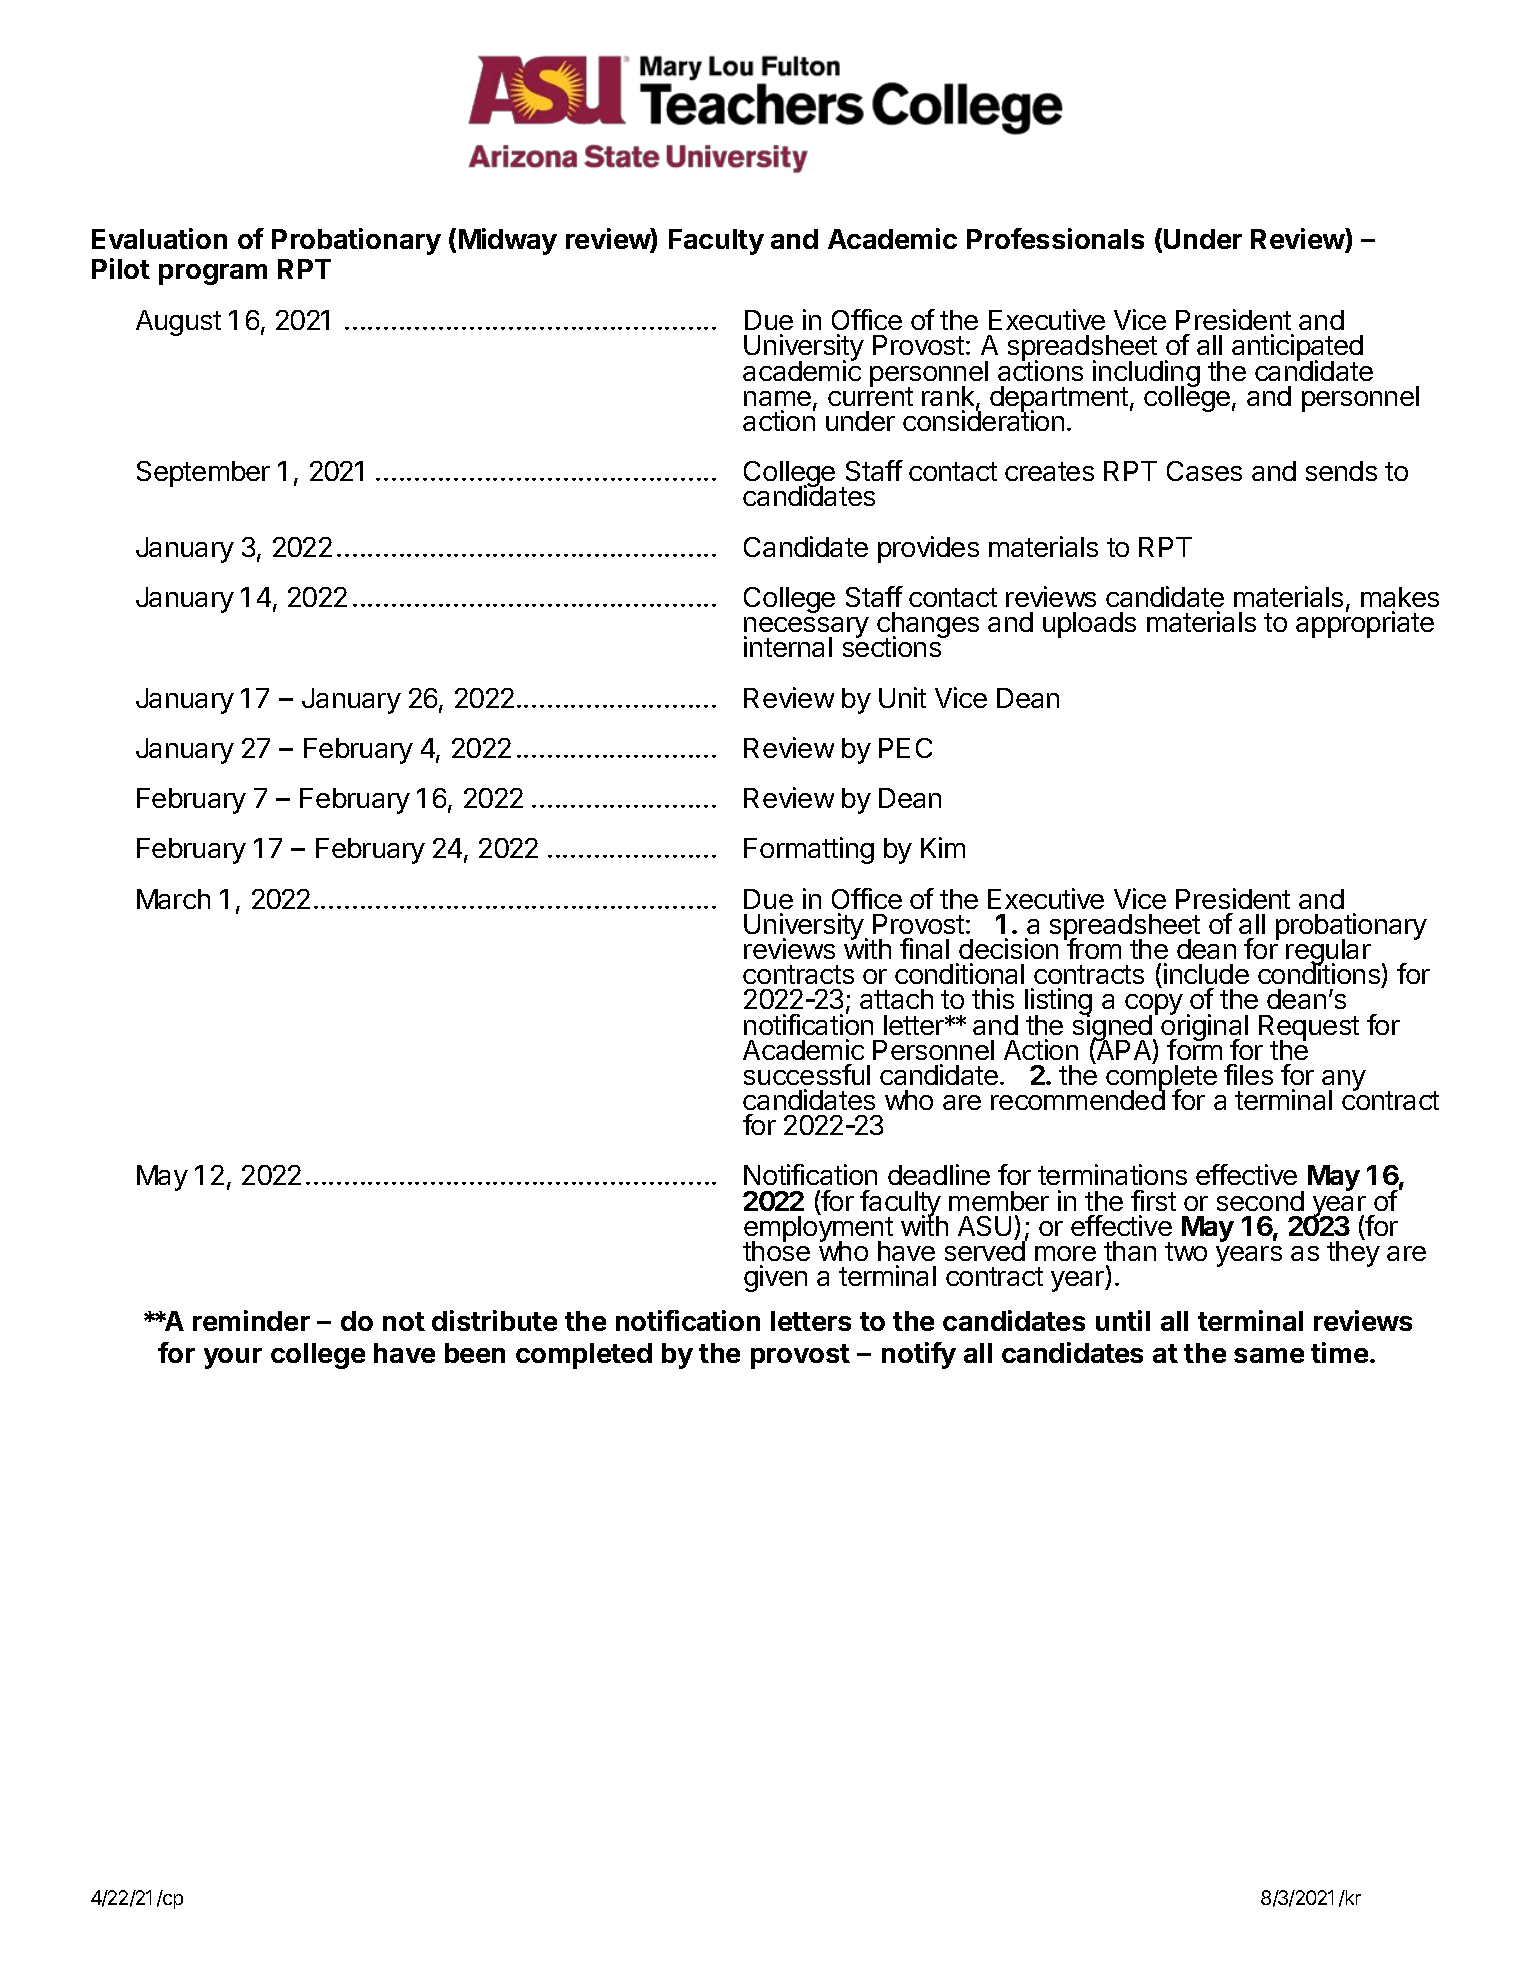  Describe the element at coordinates (173, 899) in the screenshot. I see `March` at that location.
